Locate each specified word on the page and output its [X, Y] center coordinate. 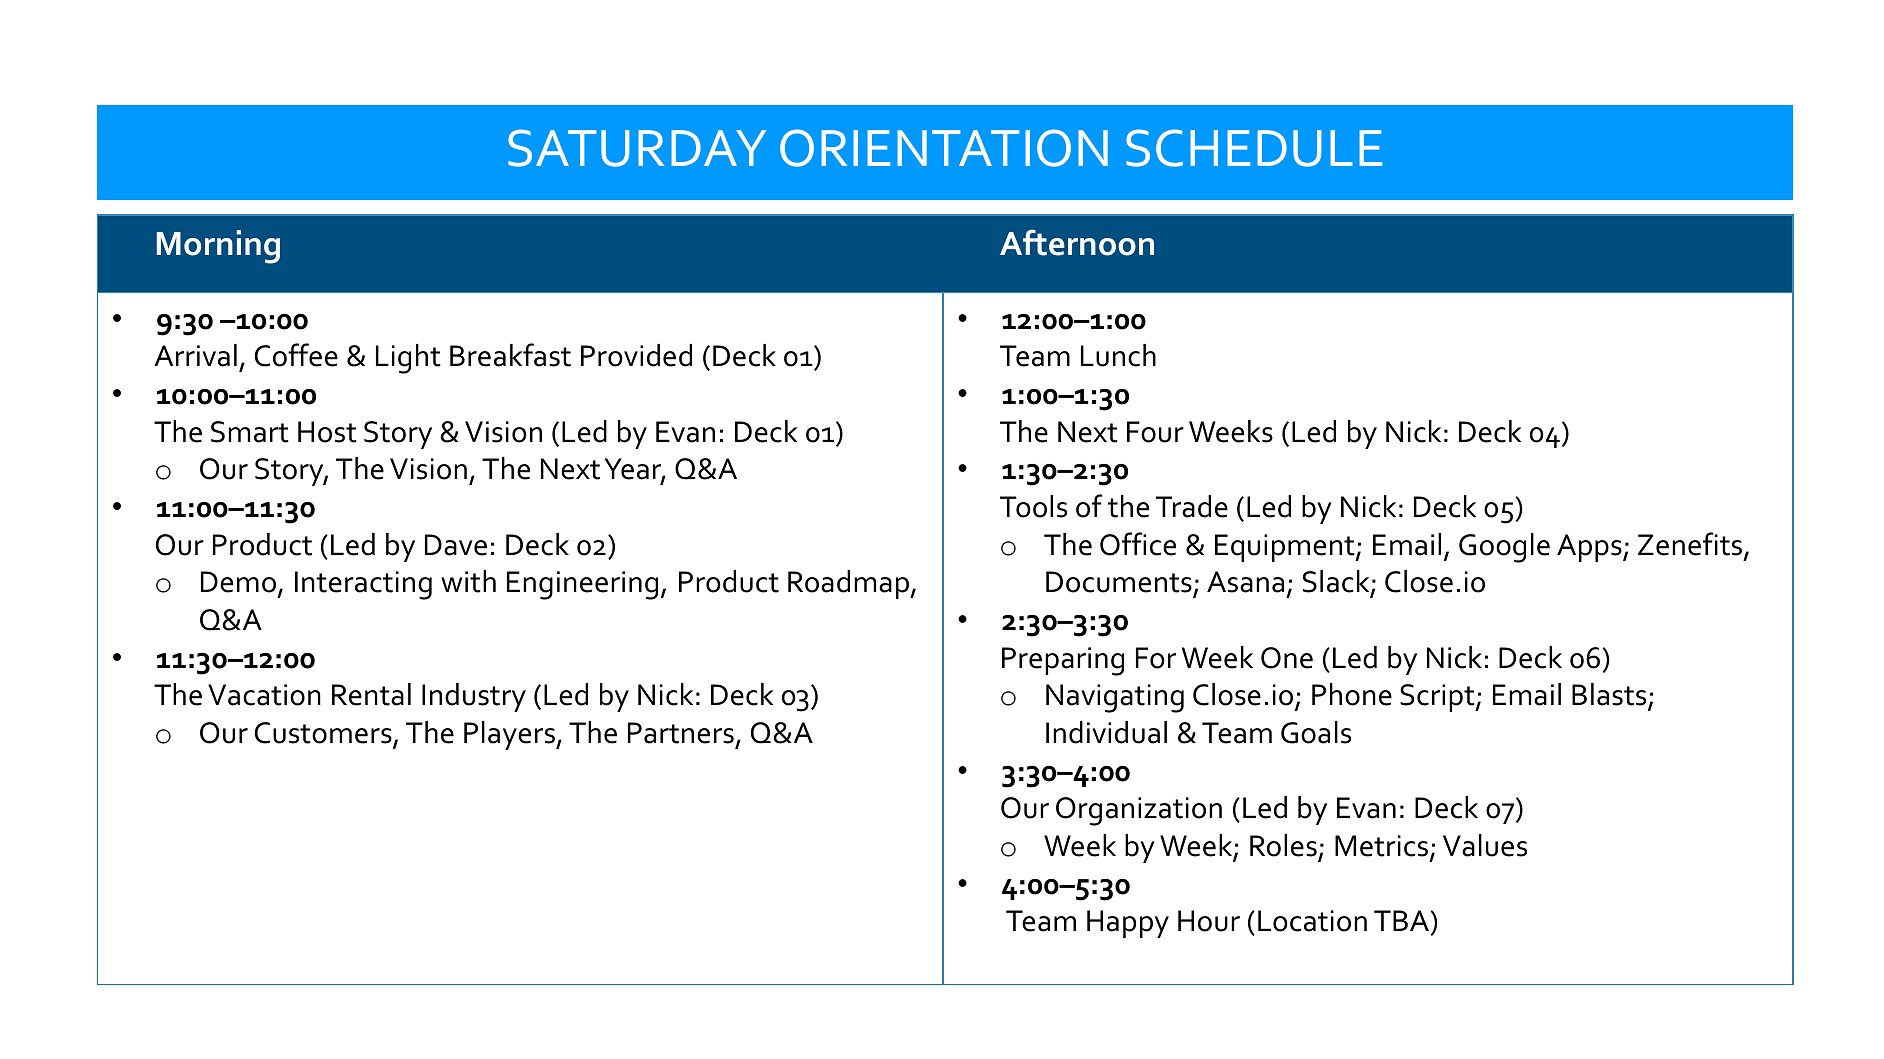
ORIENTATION [944, 148]
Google [1504, 548]
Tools [1033, 506]
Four [1155, 432]
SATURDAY [637, 148]
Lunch [1118, 355]
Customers [324, 734]
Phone [1352, 694]
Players [510, 735]
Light [408, 359]
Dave [456, 545]
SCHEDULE [1254, 148]
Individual [1106, 732]
